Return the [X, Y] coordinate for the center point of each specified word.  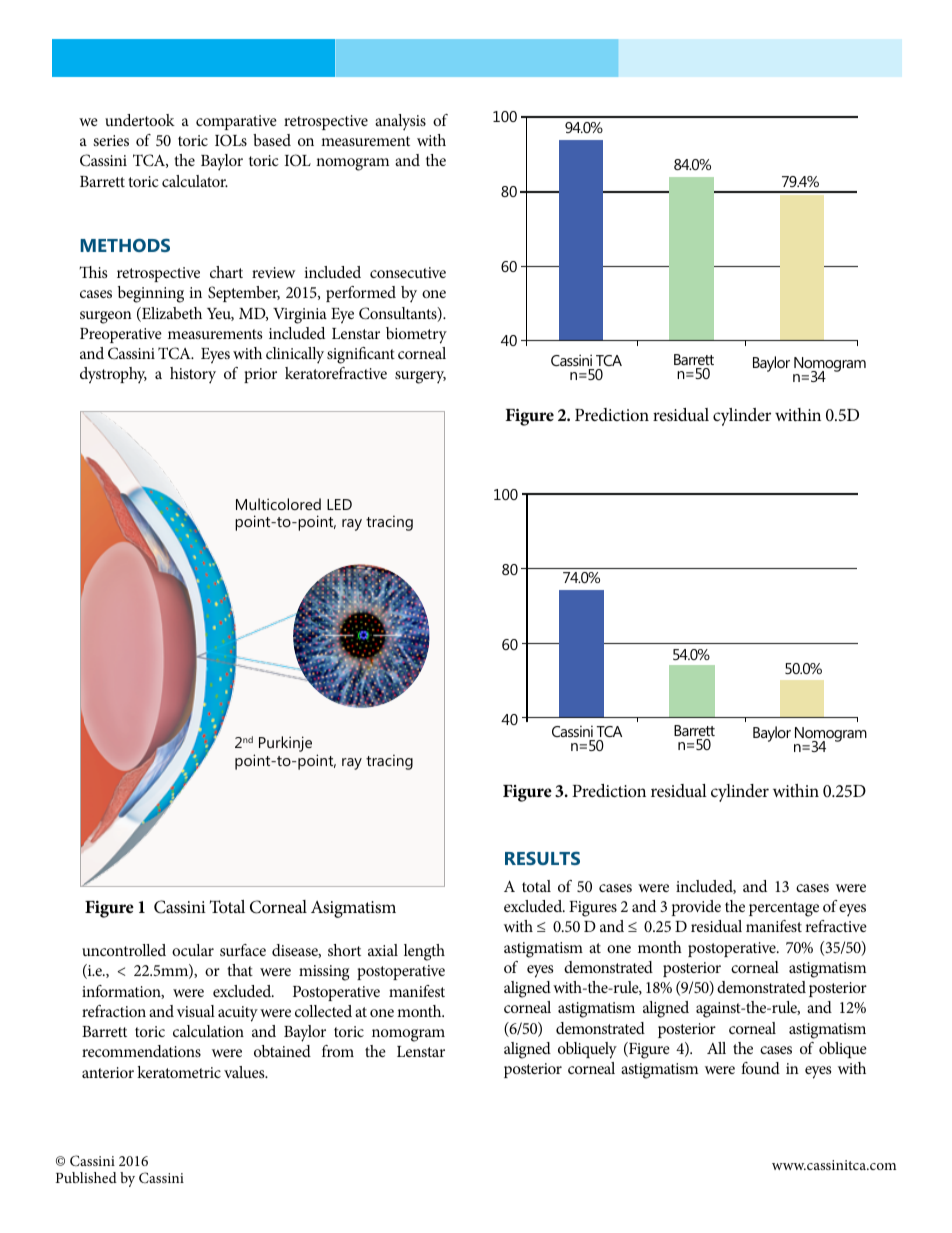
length [424, 952]
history [193, 375]
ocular [193, 950]
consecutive [408, 272]
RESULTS [542, 858]
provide [696, 908]
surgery [420, 377]
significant [361, 355]
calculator [195, 181]
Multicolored [278, 504]
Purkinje [285, 744]
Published [86, 1177]
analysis [400, 122]
